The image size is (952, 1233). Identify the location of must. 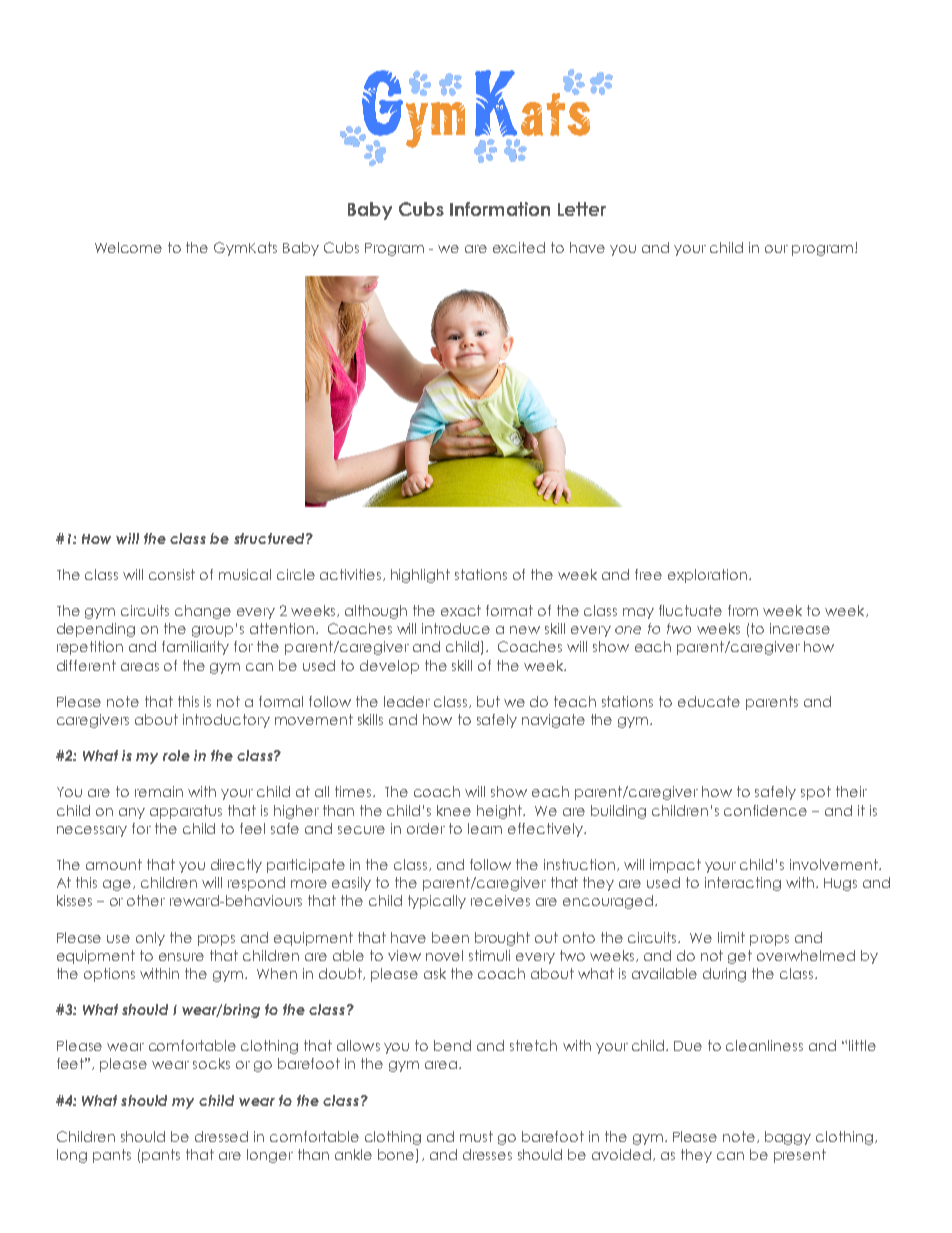
(476, 1136).
